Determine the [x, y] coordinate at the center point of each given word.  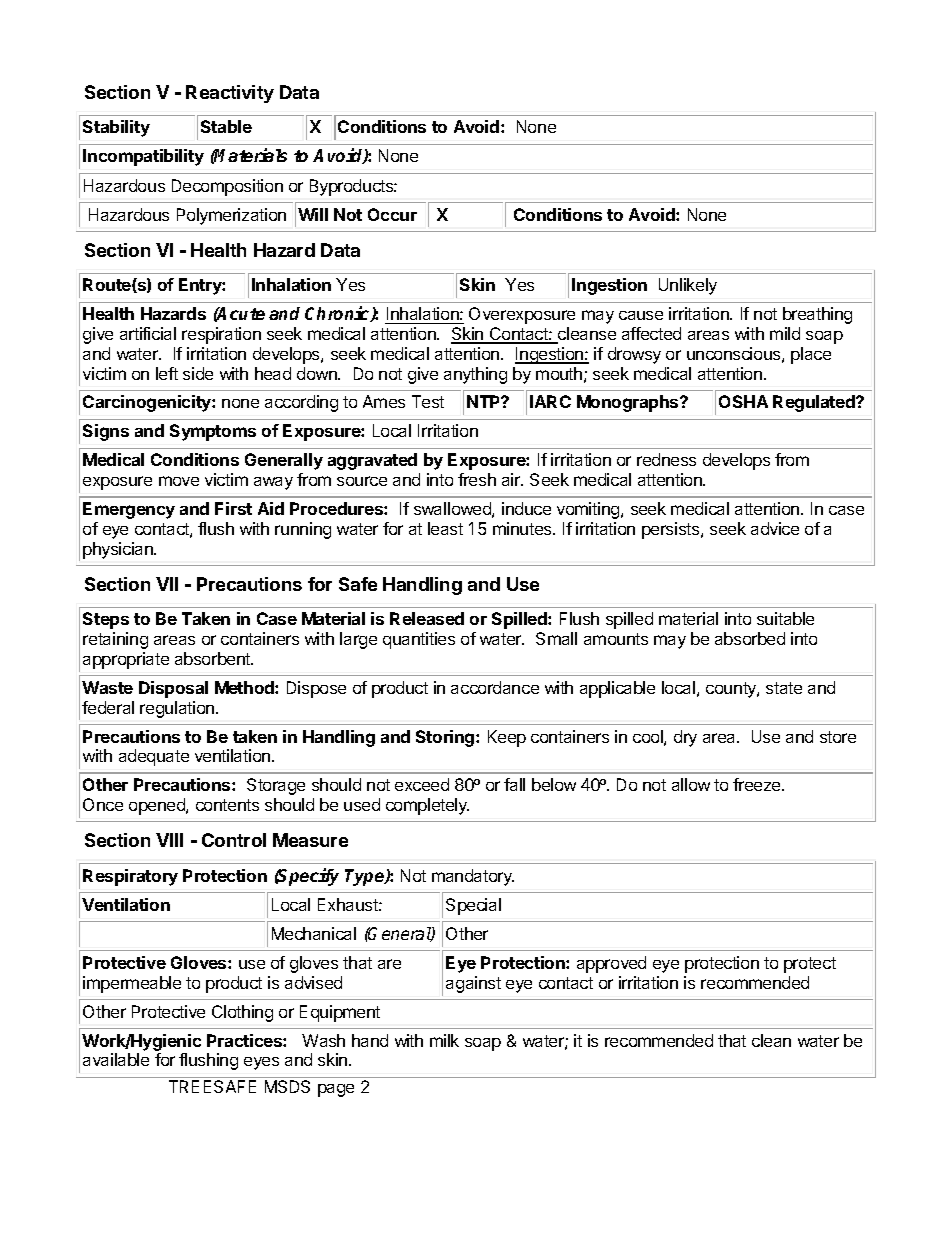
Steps [106, 620]
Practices [245, 1040]
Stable [226, 126]
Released [427, 618]
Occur [392, 214]
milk [444, 1040]
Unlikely [688, 286]
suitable [785, 618]
